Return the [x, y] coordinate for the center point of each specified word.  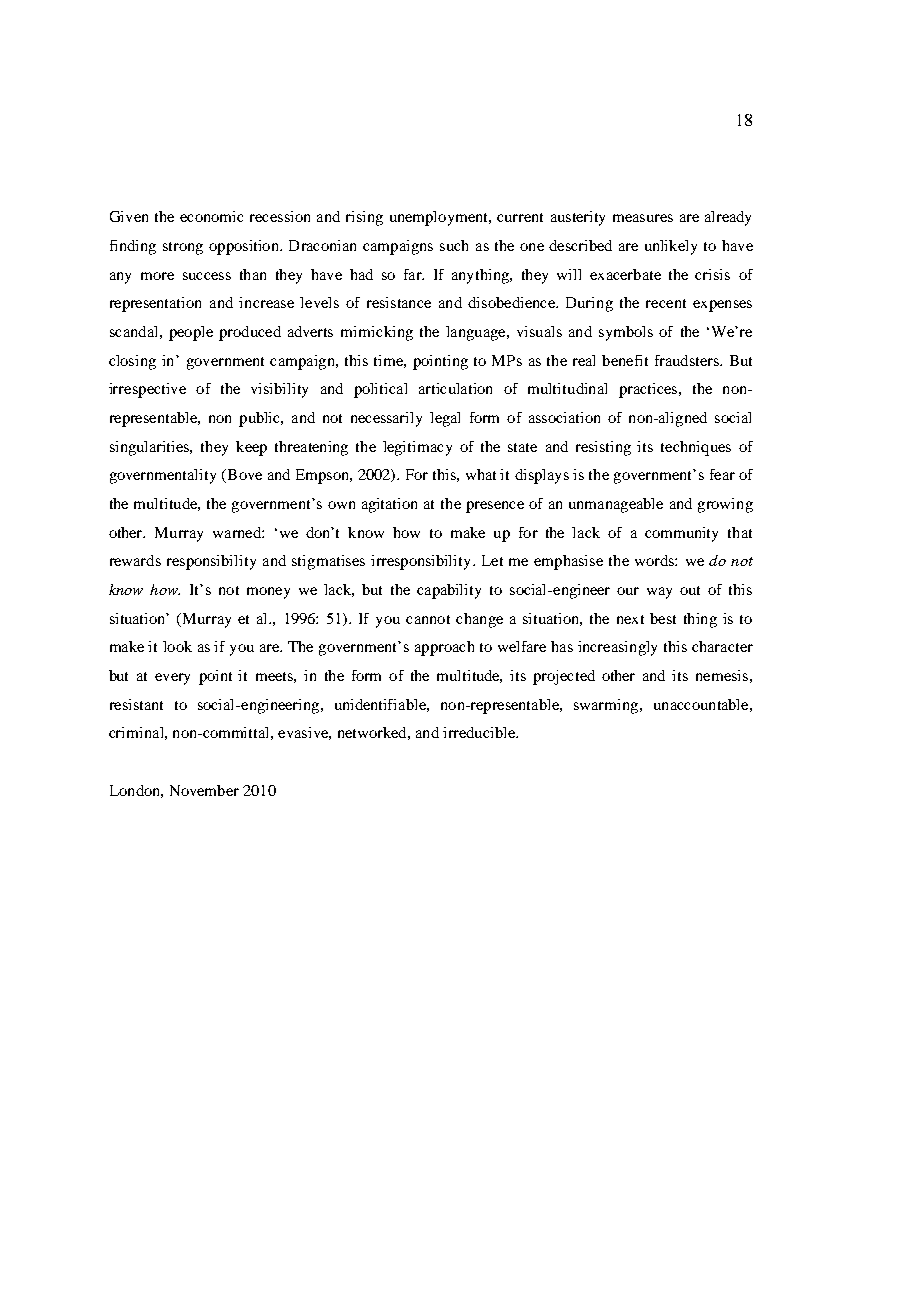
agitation [389, 505]
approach [444, 648]
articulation [455, 388]
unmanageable [616, 505]
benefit [625, 360]
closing [132, 362]
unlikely [671, 247]
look [177, 646]
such [454, 245]
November [204, 790]
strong [183, 248]
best [663, 618]
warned [238, 532]
